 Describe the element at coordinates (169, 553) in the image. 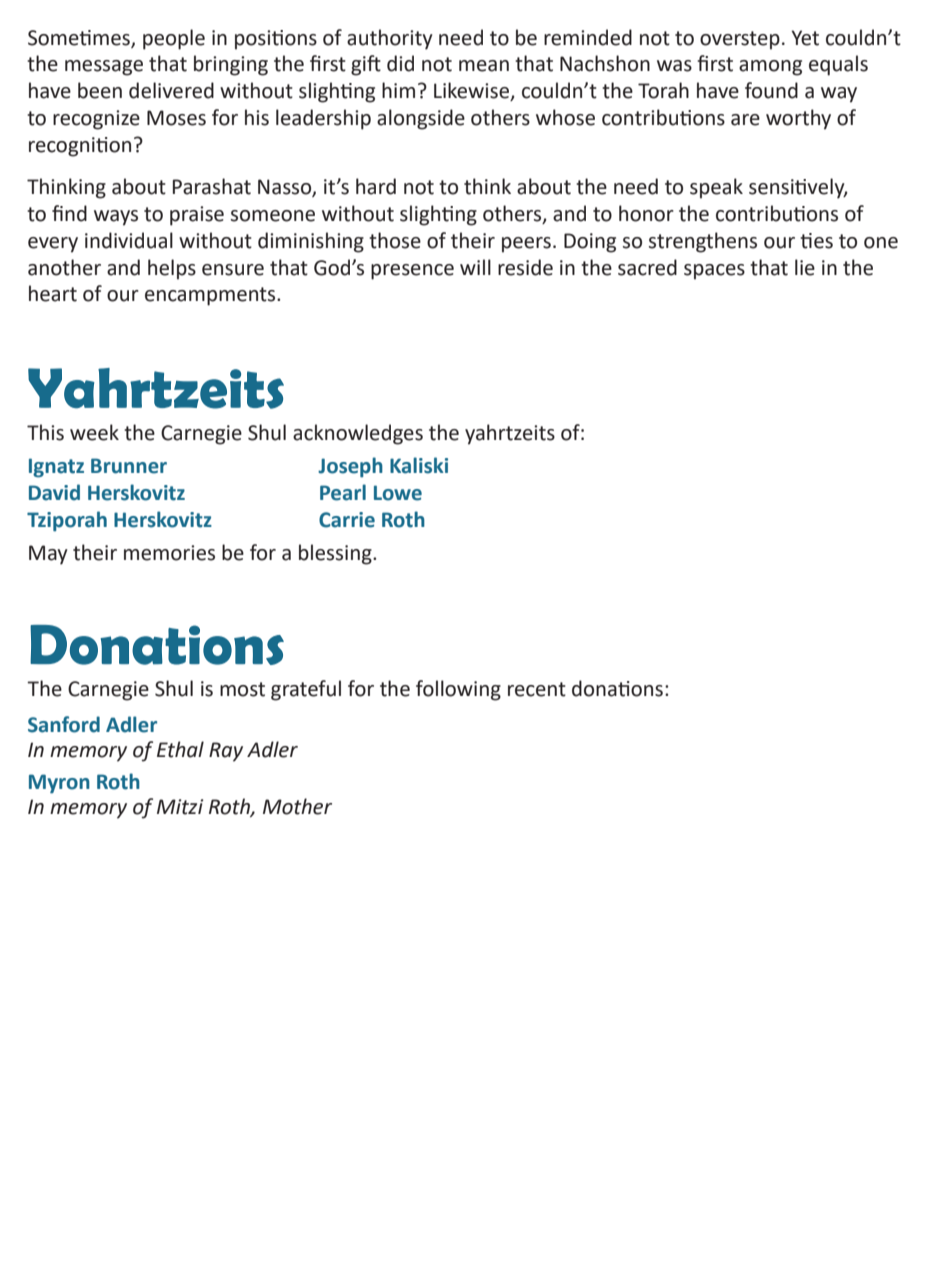

I see `memories` at that location.
